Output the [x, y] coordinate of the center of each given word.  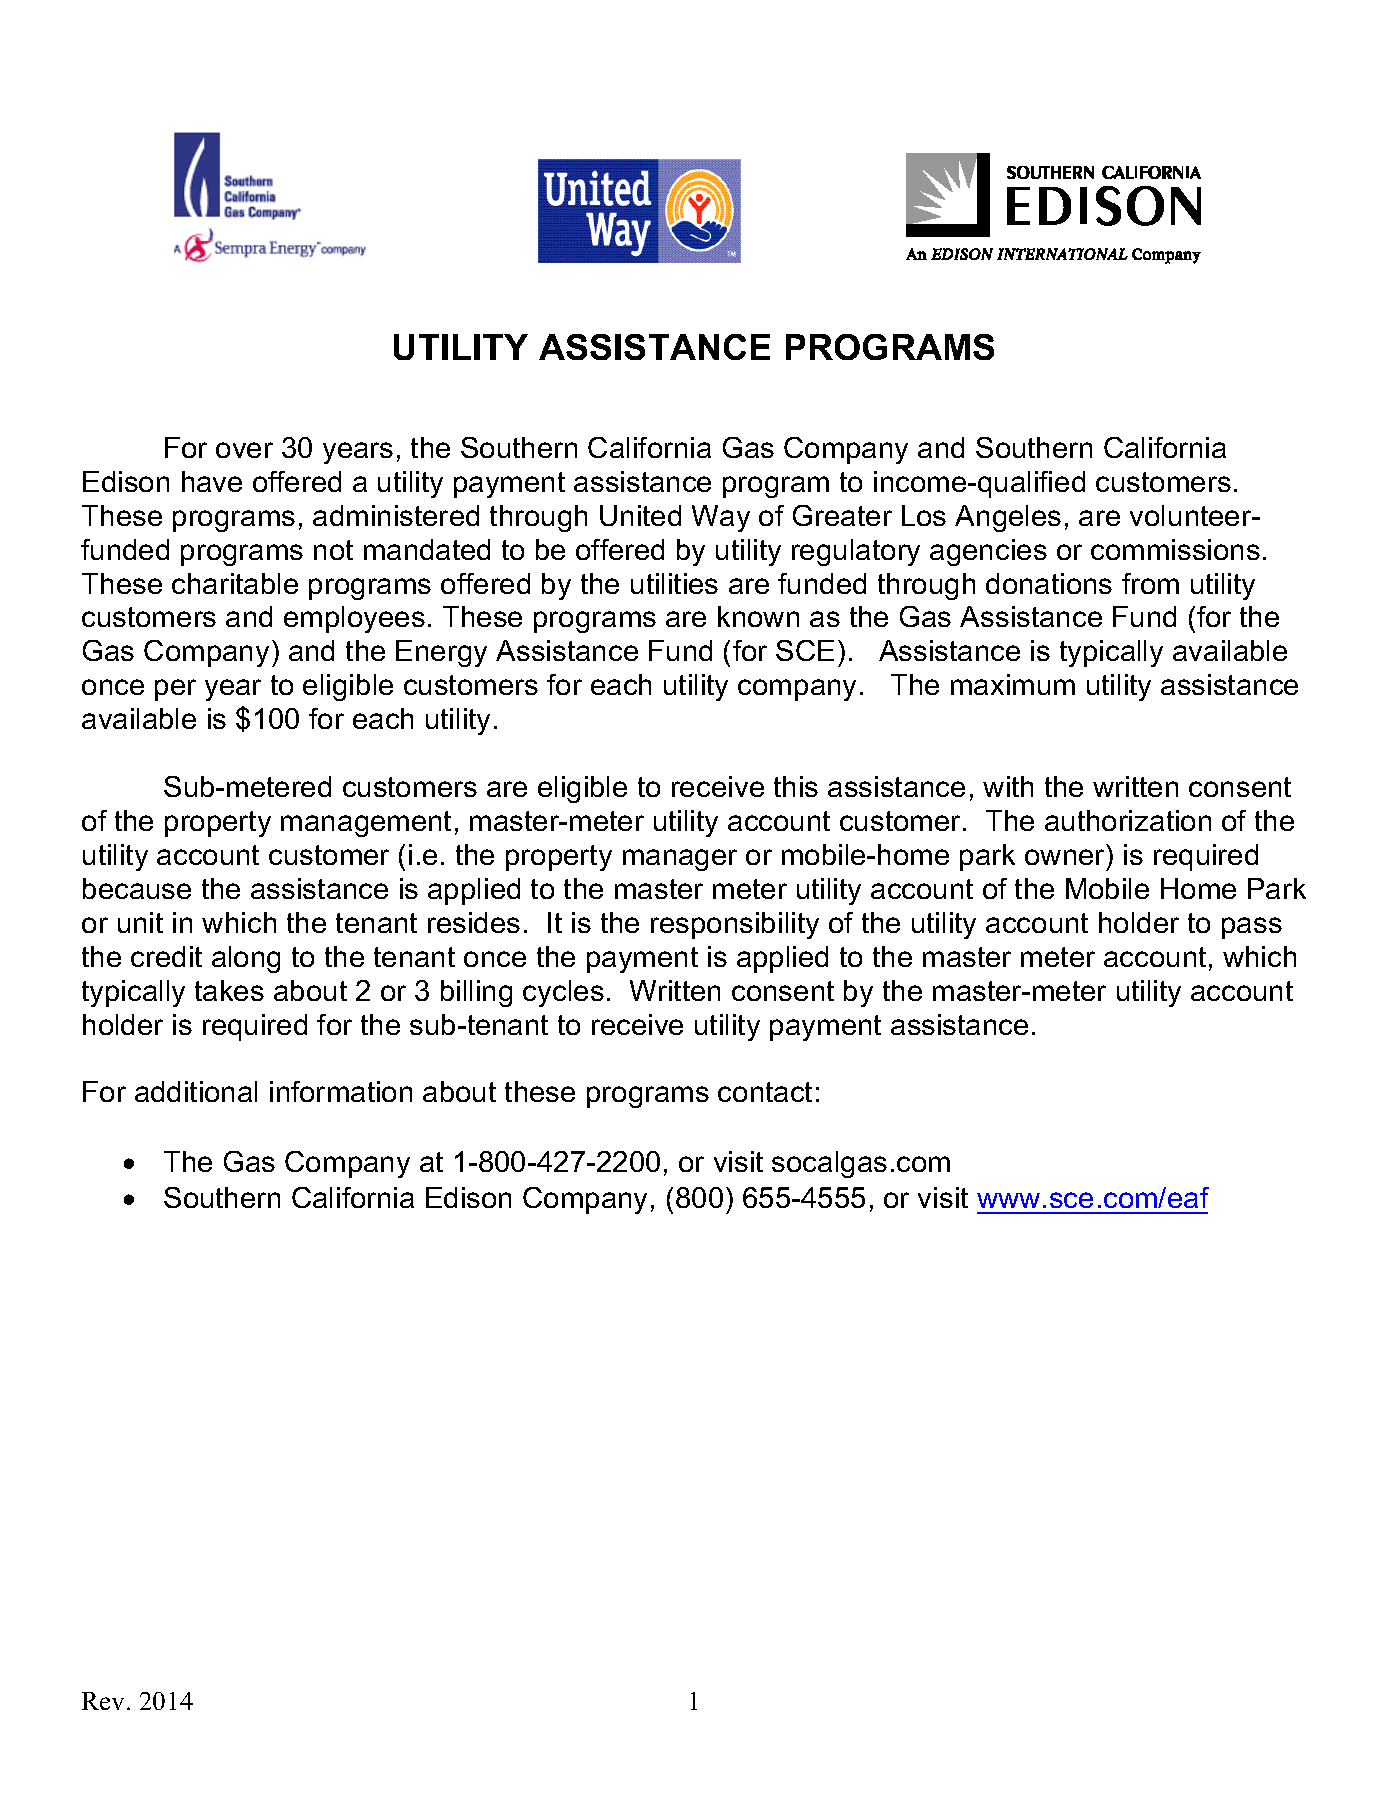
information [341, 1091]
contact [765, 1092]
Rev [105, 1701]
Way [721, 518]
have [212, 481]
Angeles [1008, 518]
